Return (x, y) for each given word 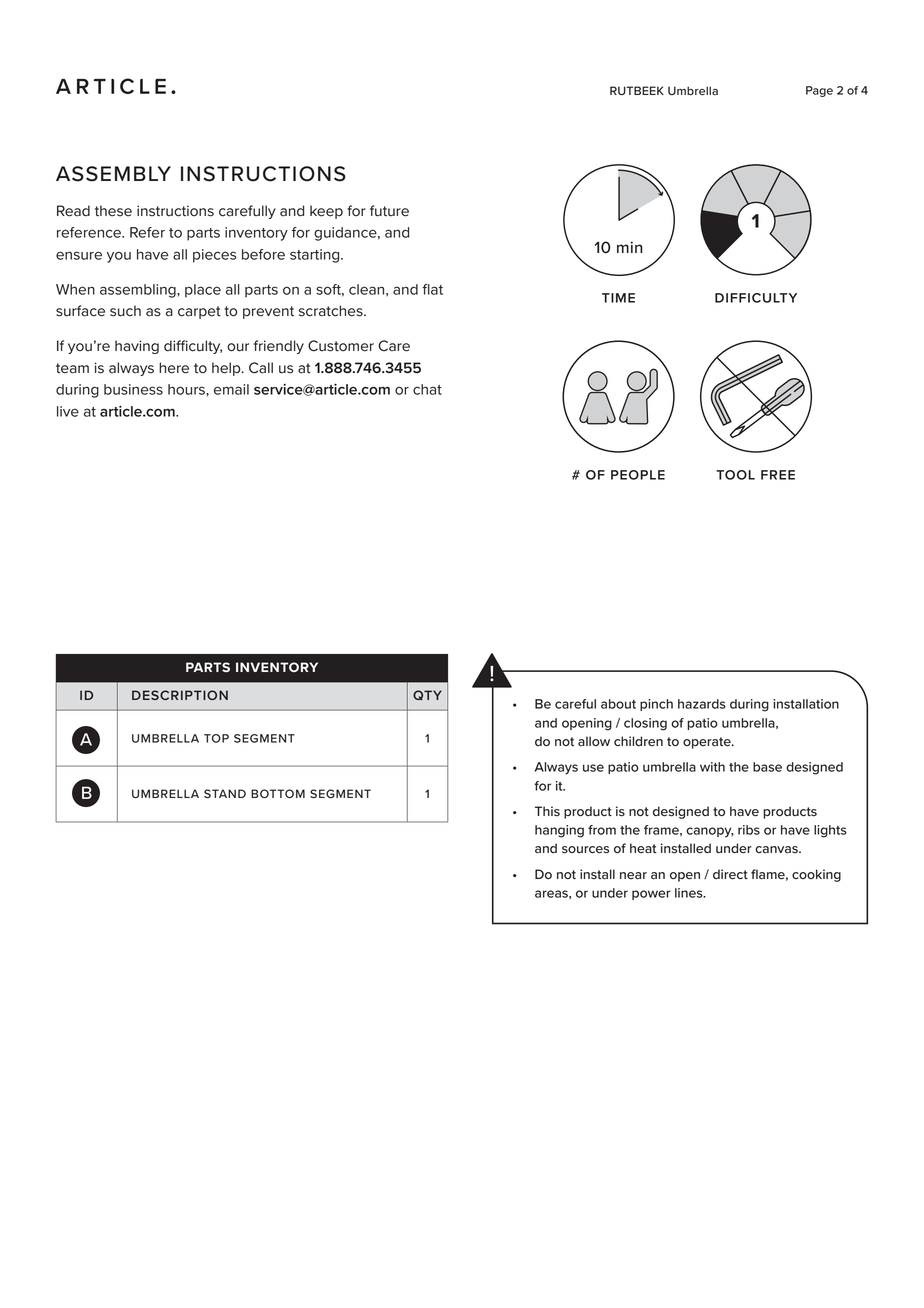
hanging (559, 831)
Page (819, 91)
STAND (225, 793)
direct (730, 874)
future (389, 211)
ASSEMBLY (113, 174)
